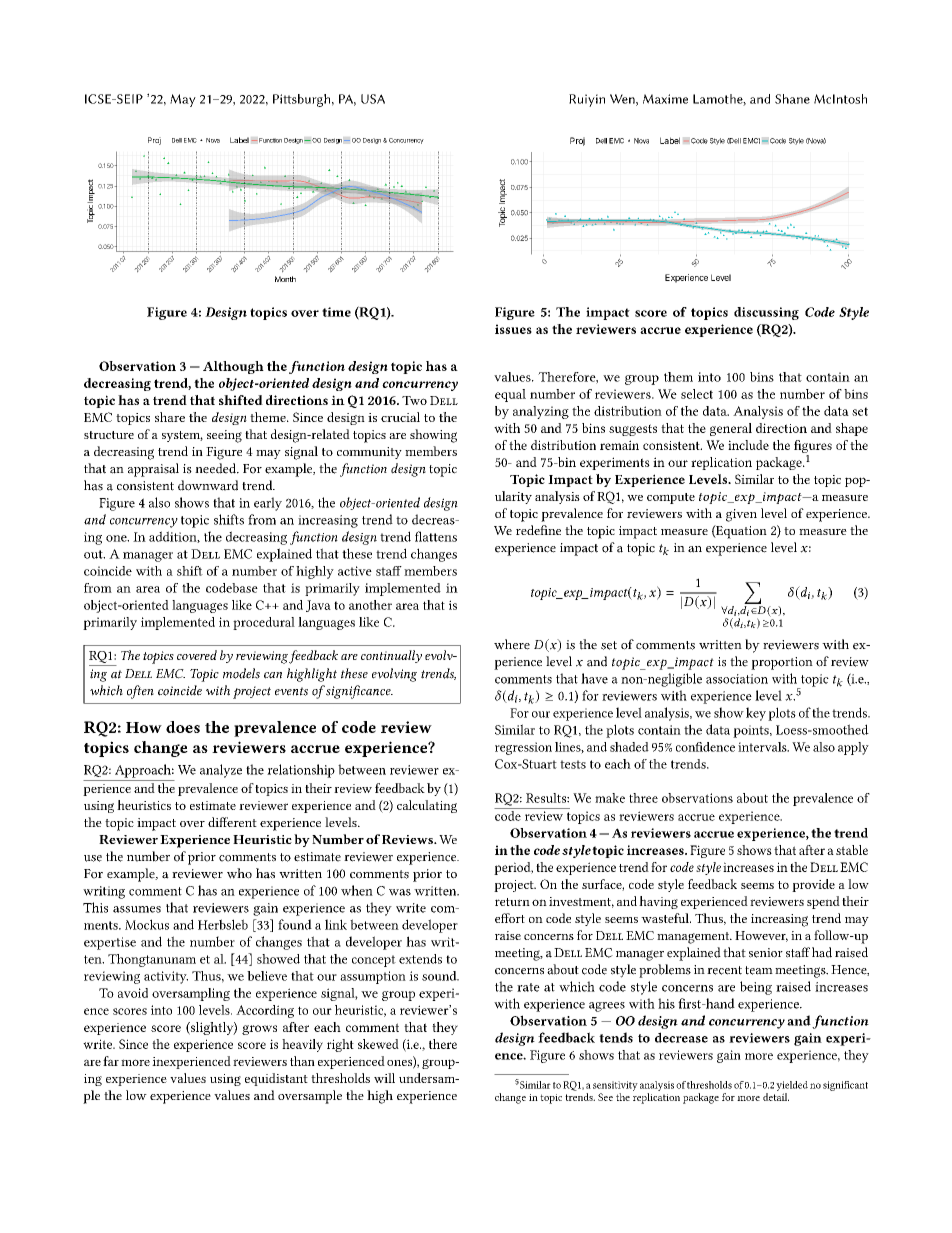 The height and width of the screenshot is (1233, 952). I want to click on Maxime, so click(665, 99).
